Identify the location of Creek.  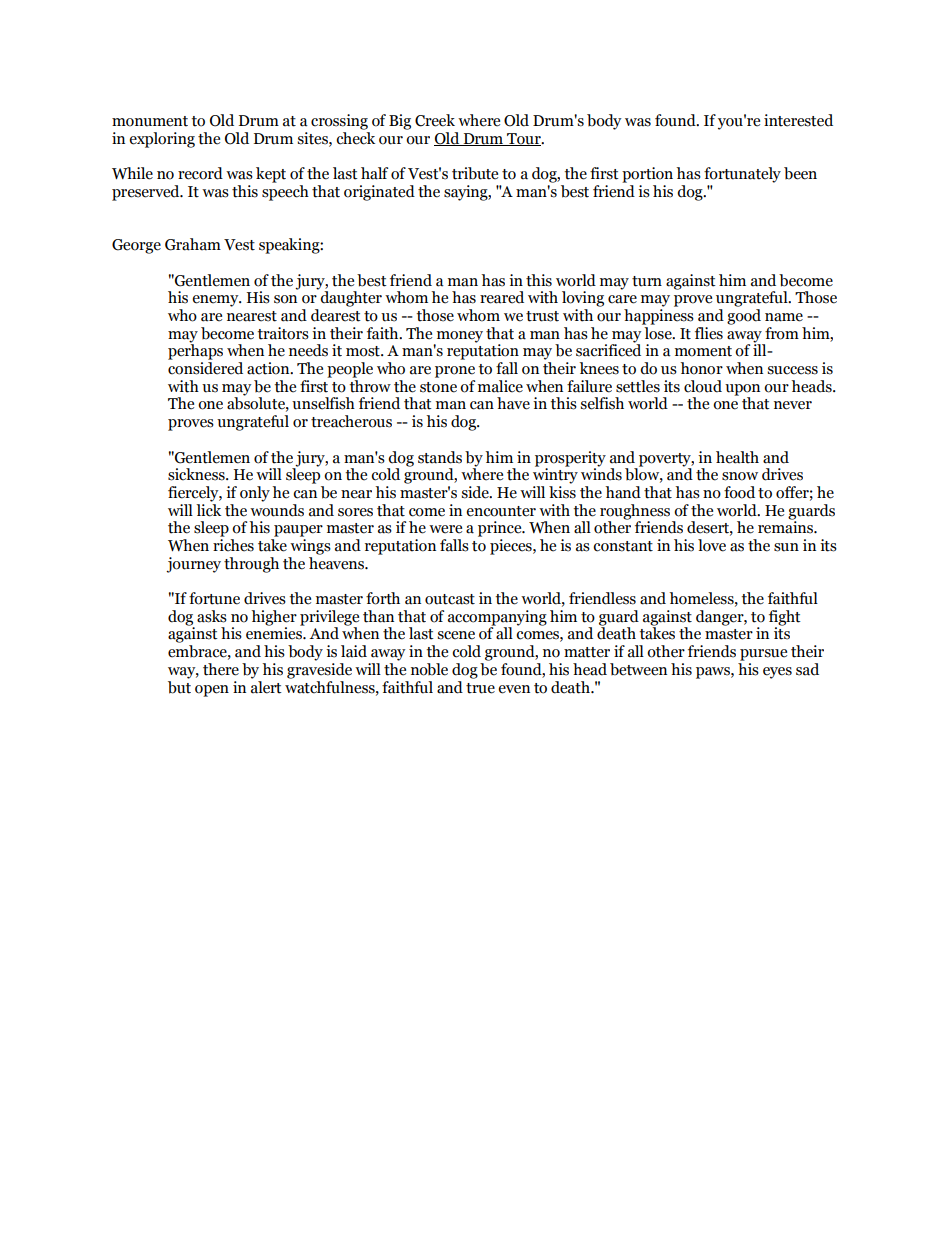
(435, 120).
